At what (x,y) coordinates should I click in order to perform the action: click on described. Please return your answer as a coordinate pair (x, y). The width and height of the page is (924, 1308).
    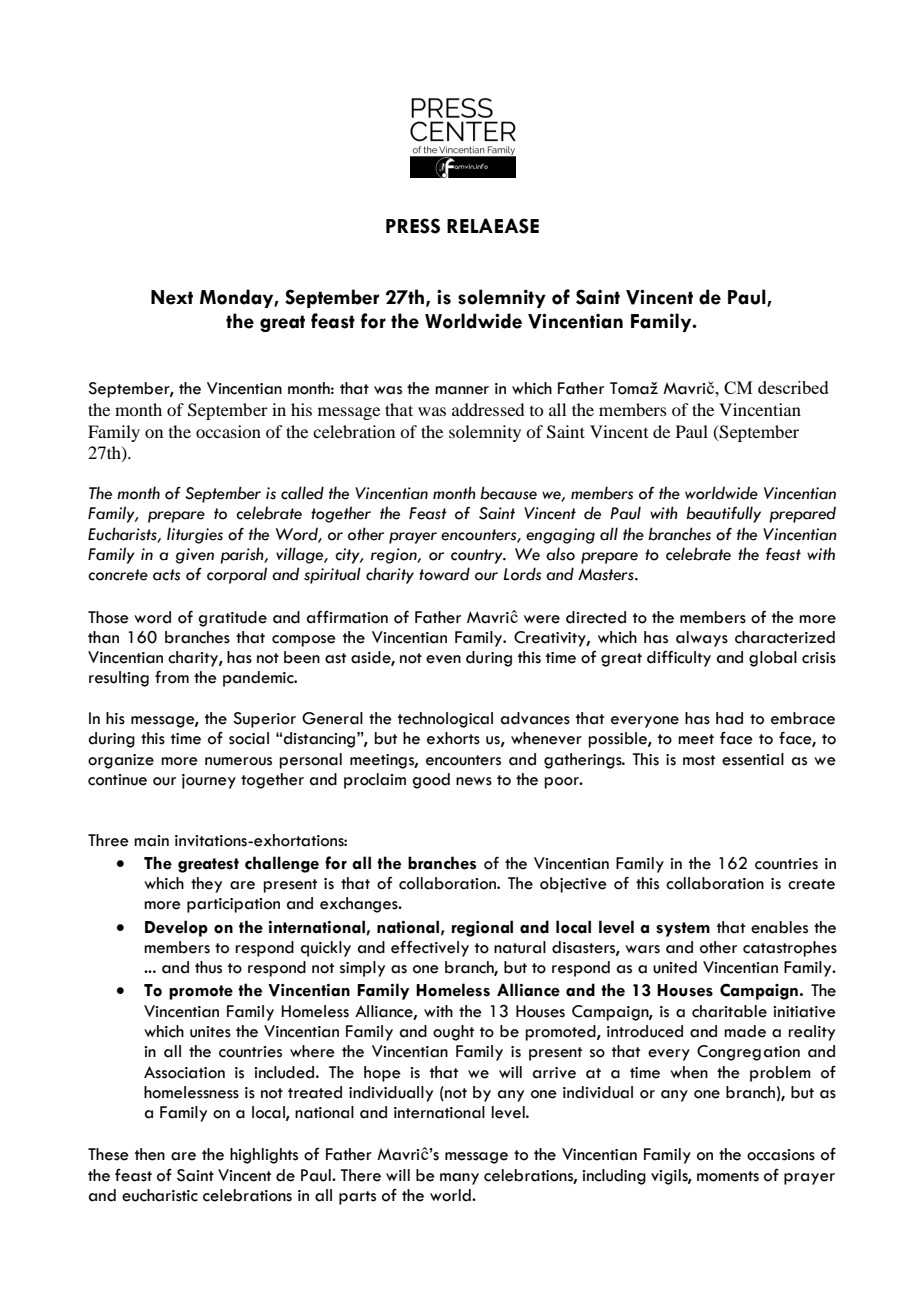
    Looking at the image, I should click on (793, 387).
